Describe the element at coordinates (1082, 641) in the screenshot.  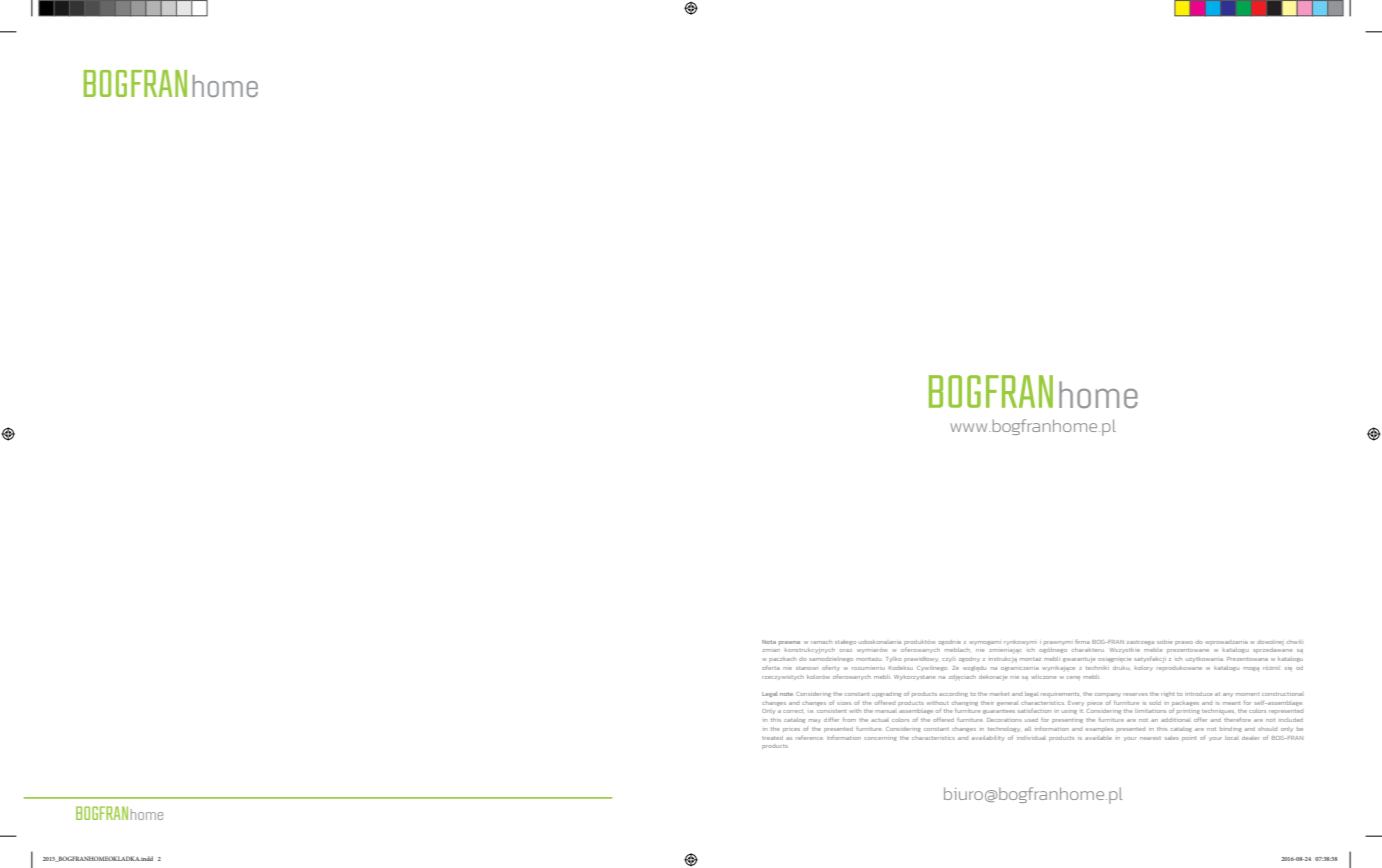
I see `firma` at that location.
